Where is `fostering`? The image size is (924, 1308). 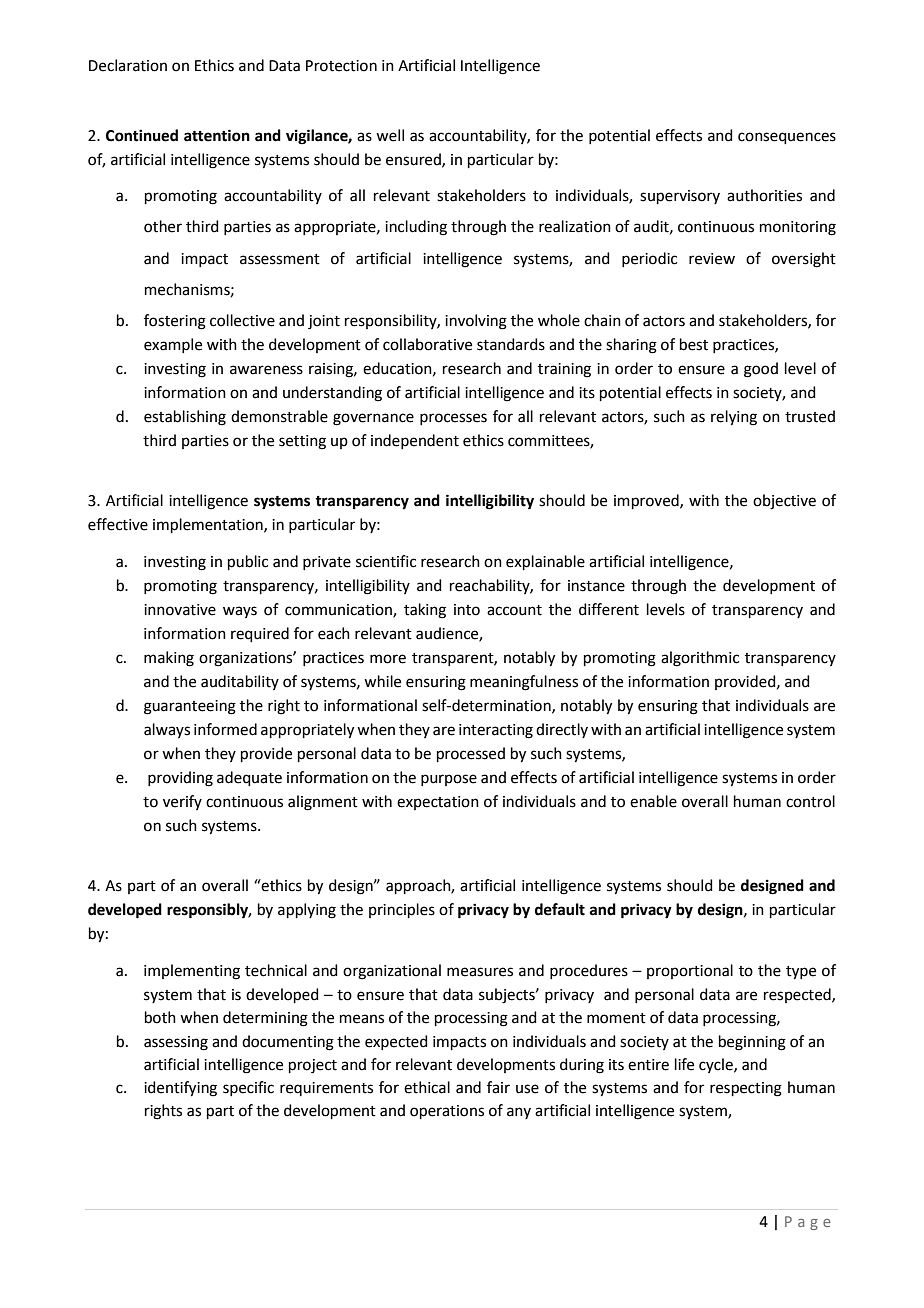 fostering is located at coordinates (175, 322).
